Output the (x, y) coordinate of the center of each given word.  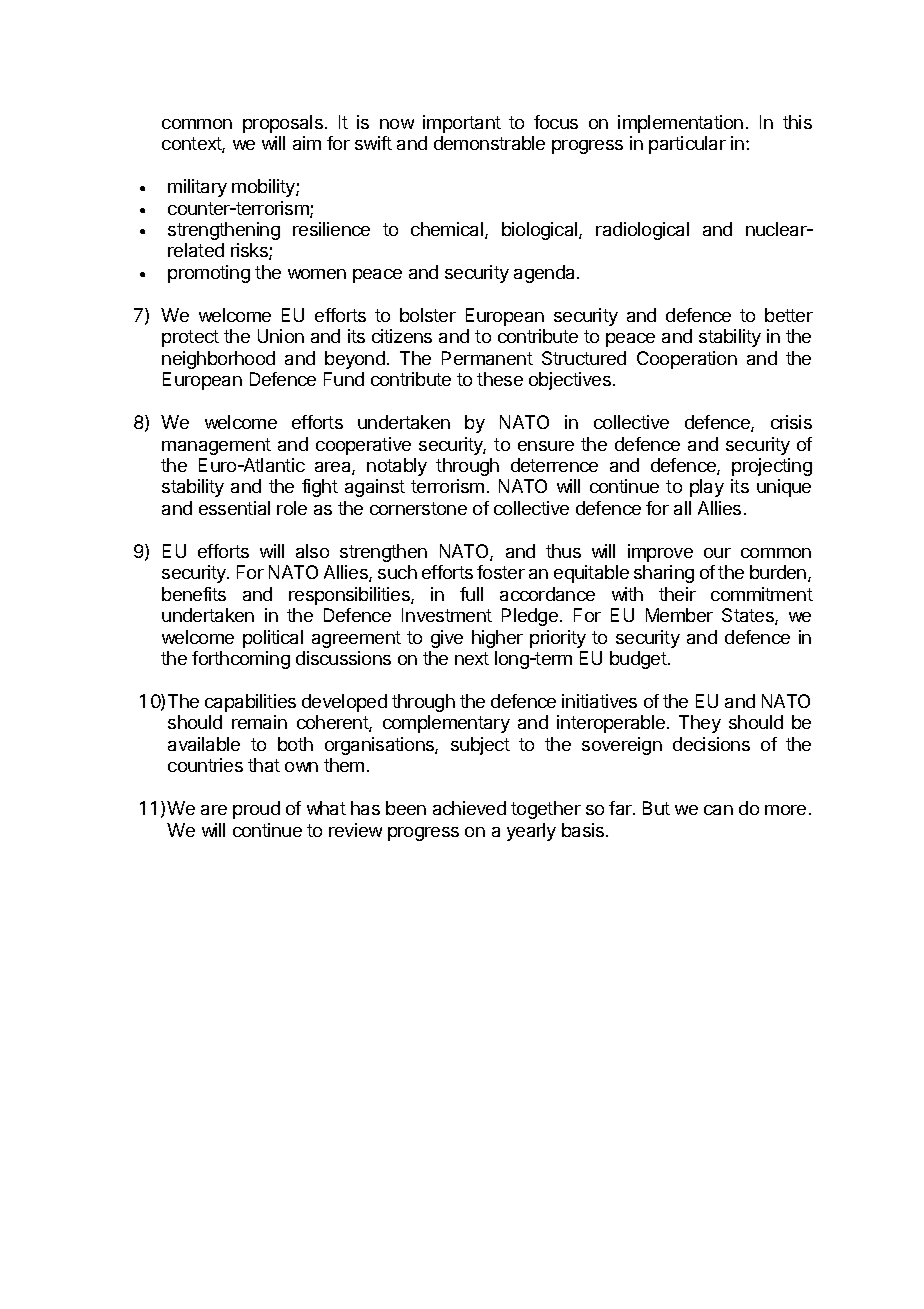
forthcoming (241, 660)
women (317, 274)
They (700, 724)
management (216, 446)
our (717, 553)
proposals (283, 124)
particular (687, 145)
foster (501, 572)
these (500, 379)
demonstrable (489, 143)
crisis (791, 422)
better (789, 315)
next (472, 658)
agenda (546, 274)
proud (256, 810)
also (312, 551)
